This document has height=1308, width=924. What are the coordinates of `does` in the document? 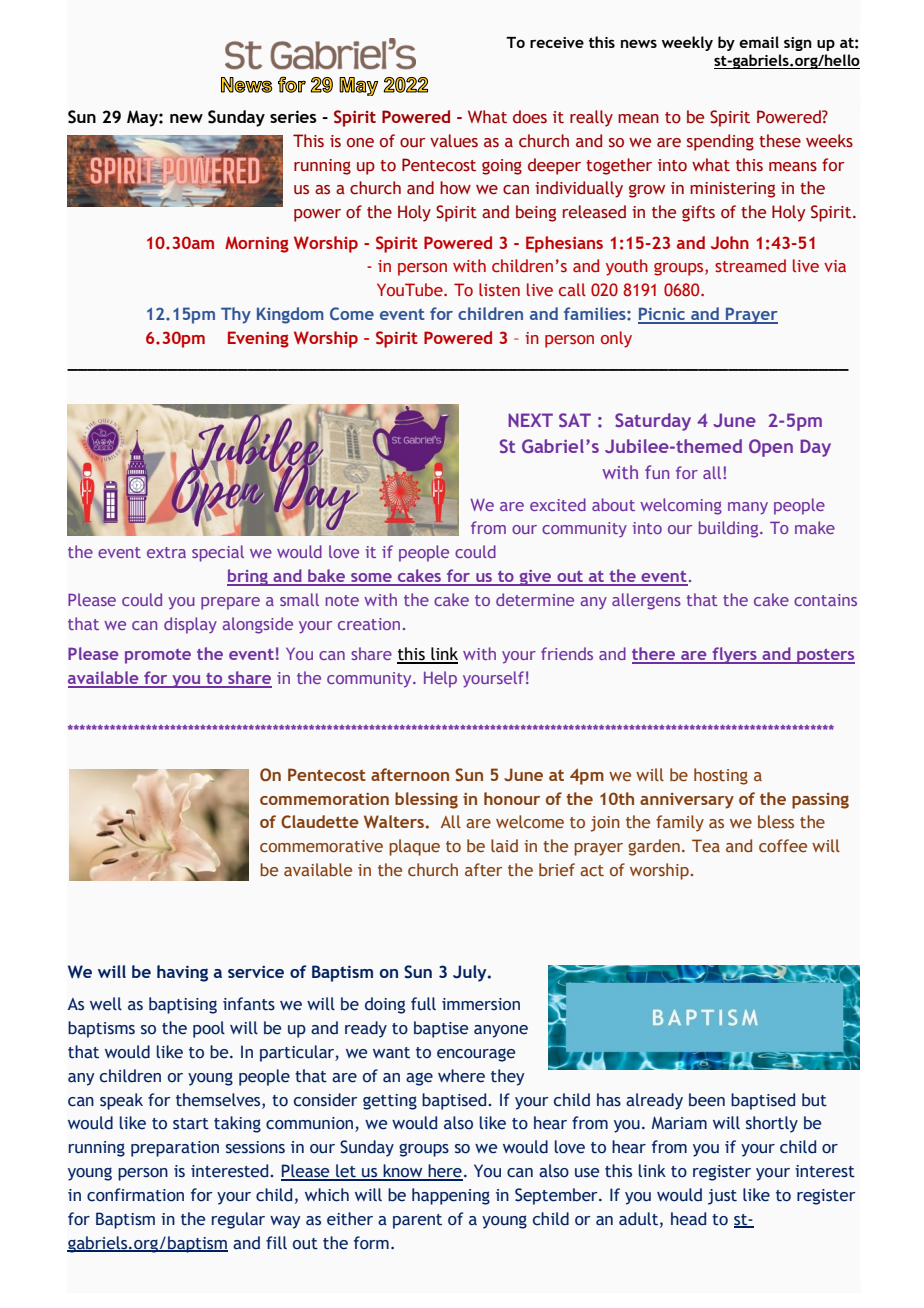 It's located at (530, 117).
